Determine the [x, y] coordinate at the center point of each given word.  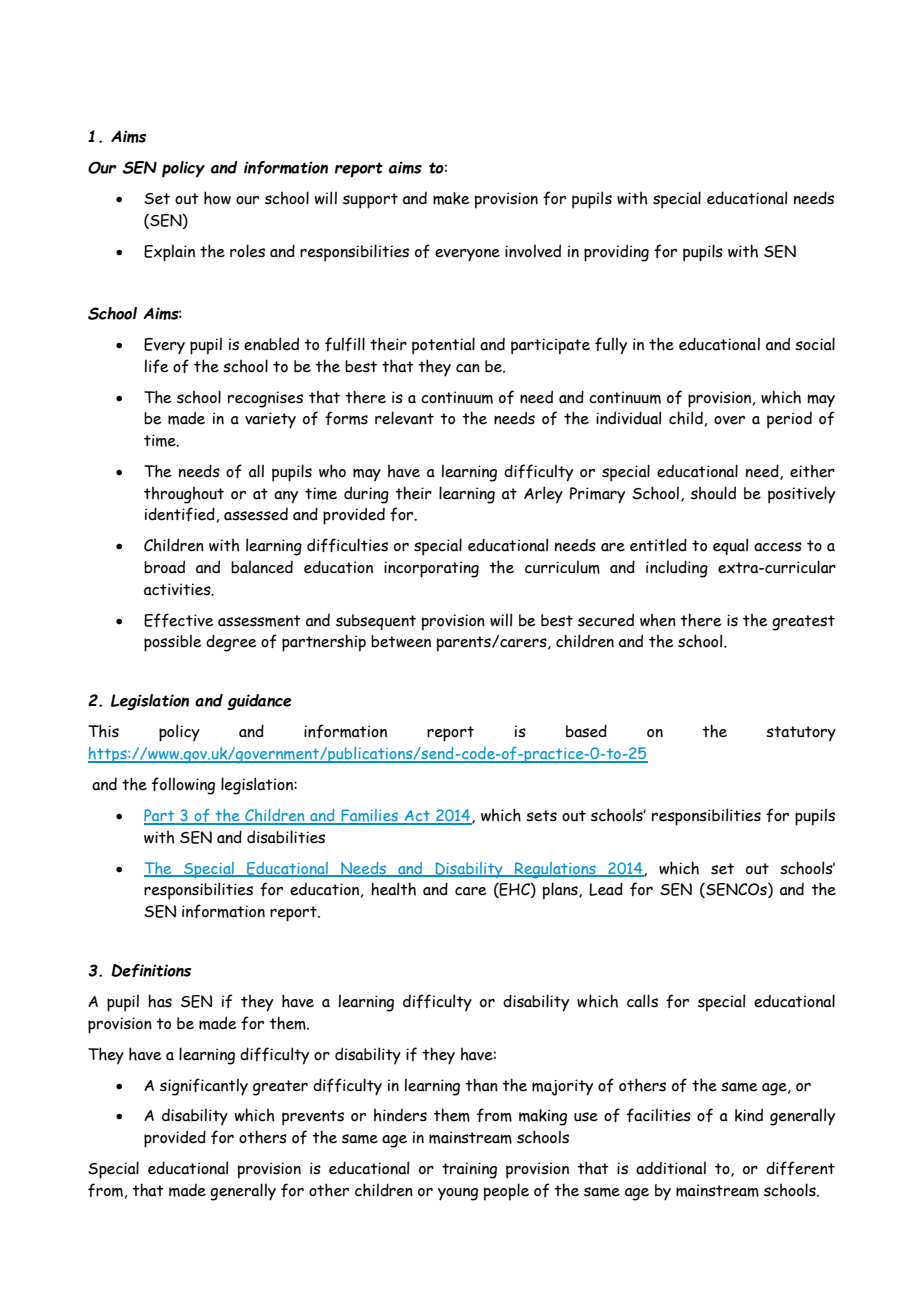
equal [730, 546]
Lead [606, 889]
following [183, 786]
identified [180, 514]
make [451, 198]
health [393, 889]
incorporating [431, 569]
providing [616, 253]
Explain [169, 253]
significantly [204, 1087]
